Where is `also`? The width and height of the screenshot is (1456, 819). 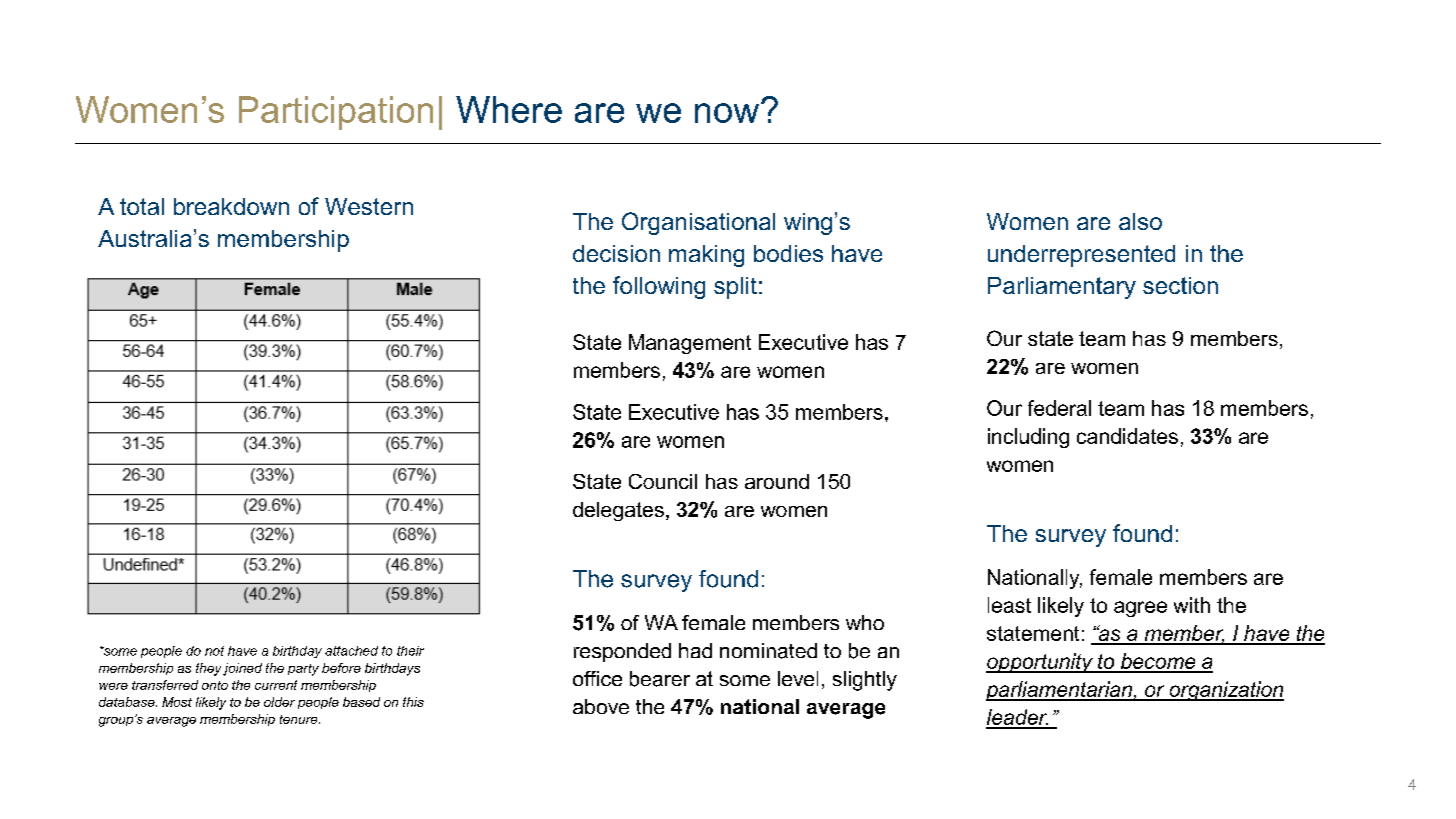 also is located at coordinates (1140, 221).
